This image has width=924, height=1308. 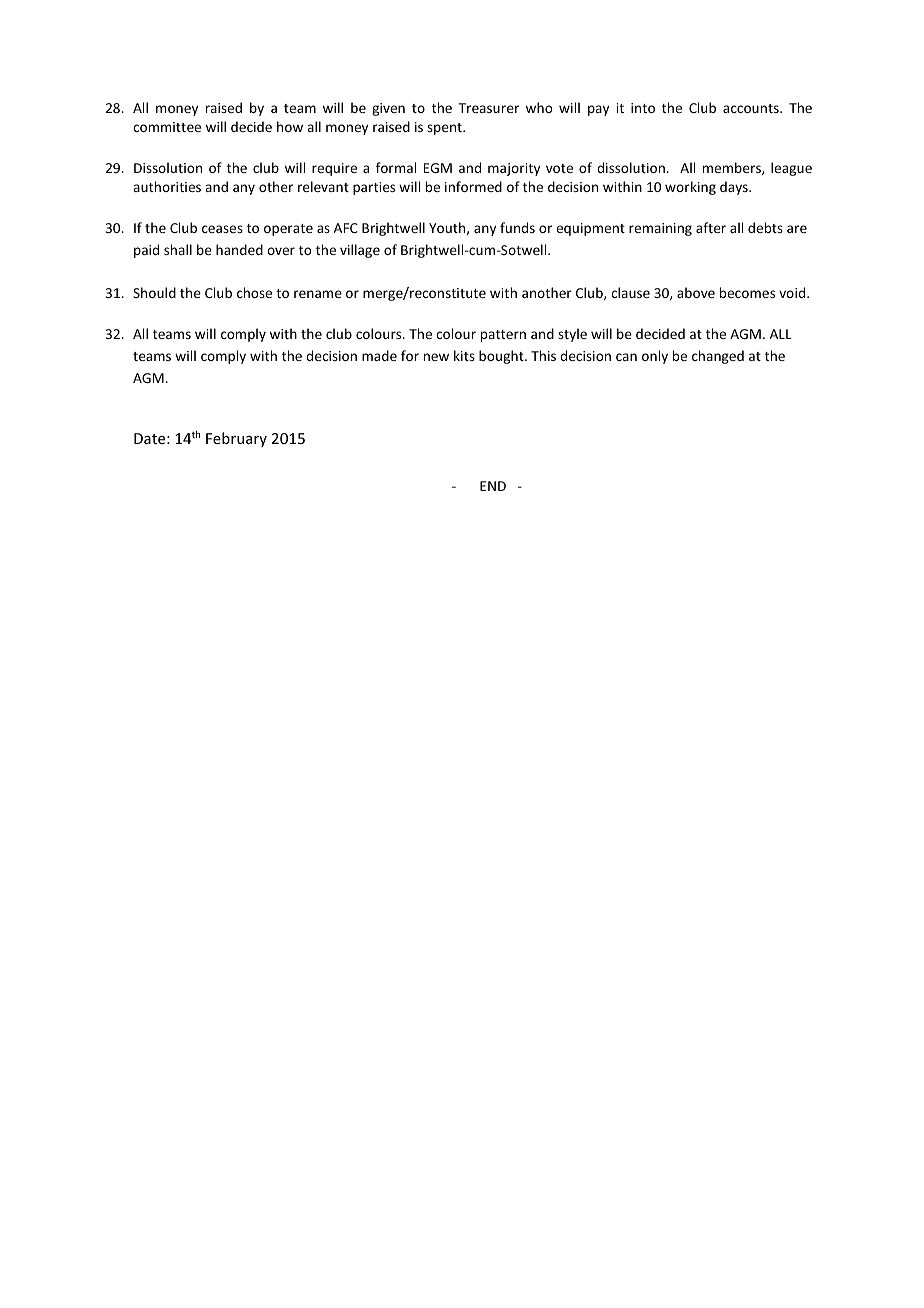 What do you see at coordinates (236, 439) in the image?
I see `February` at bounding box center [236, 439].
